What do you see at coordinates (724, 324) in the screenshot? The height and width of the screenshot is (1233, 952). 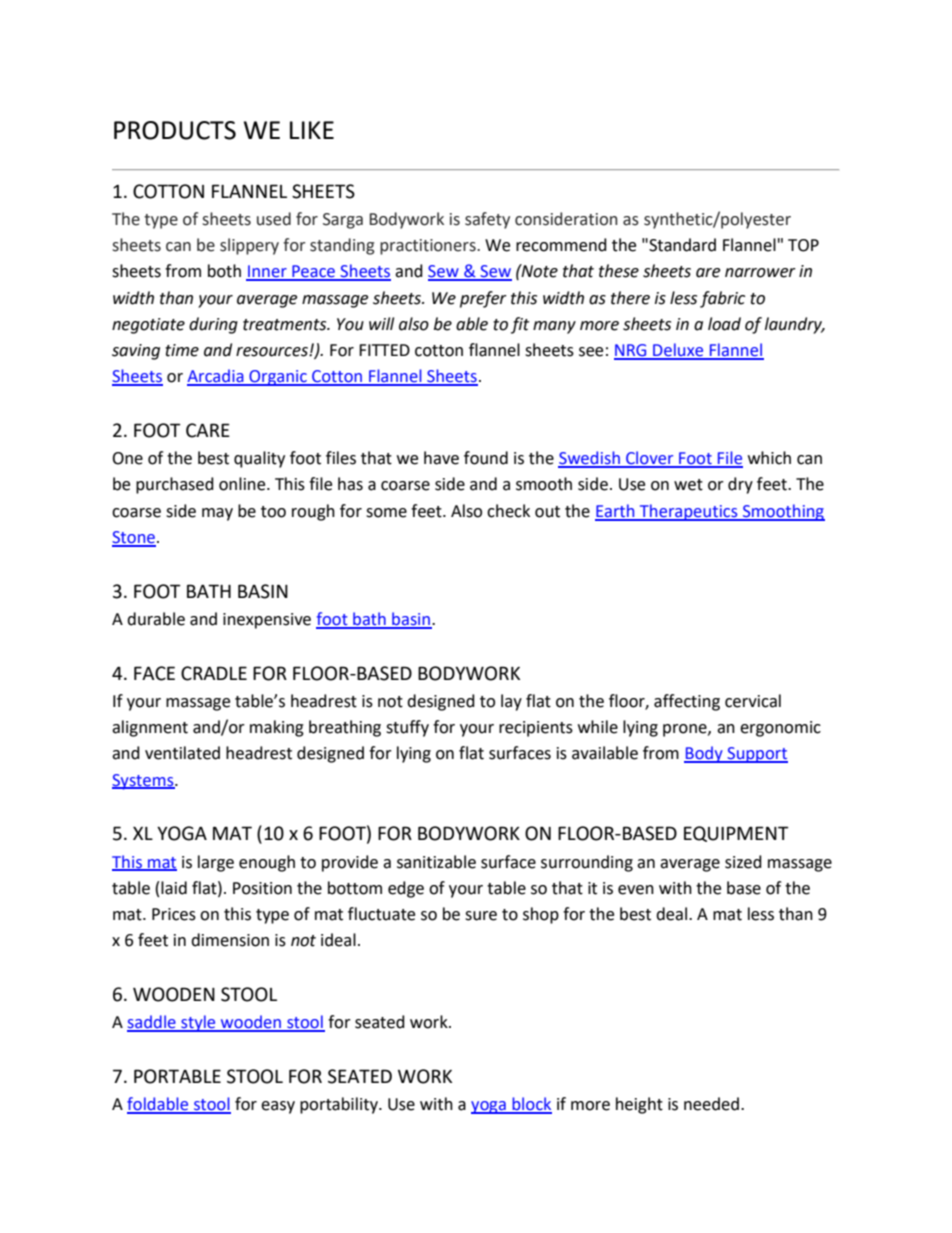 I see `load` at bounding box center [724, 324].
